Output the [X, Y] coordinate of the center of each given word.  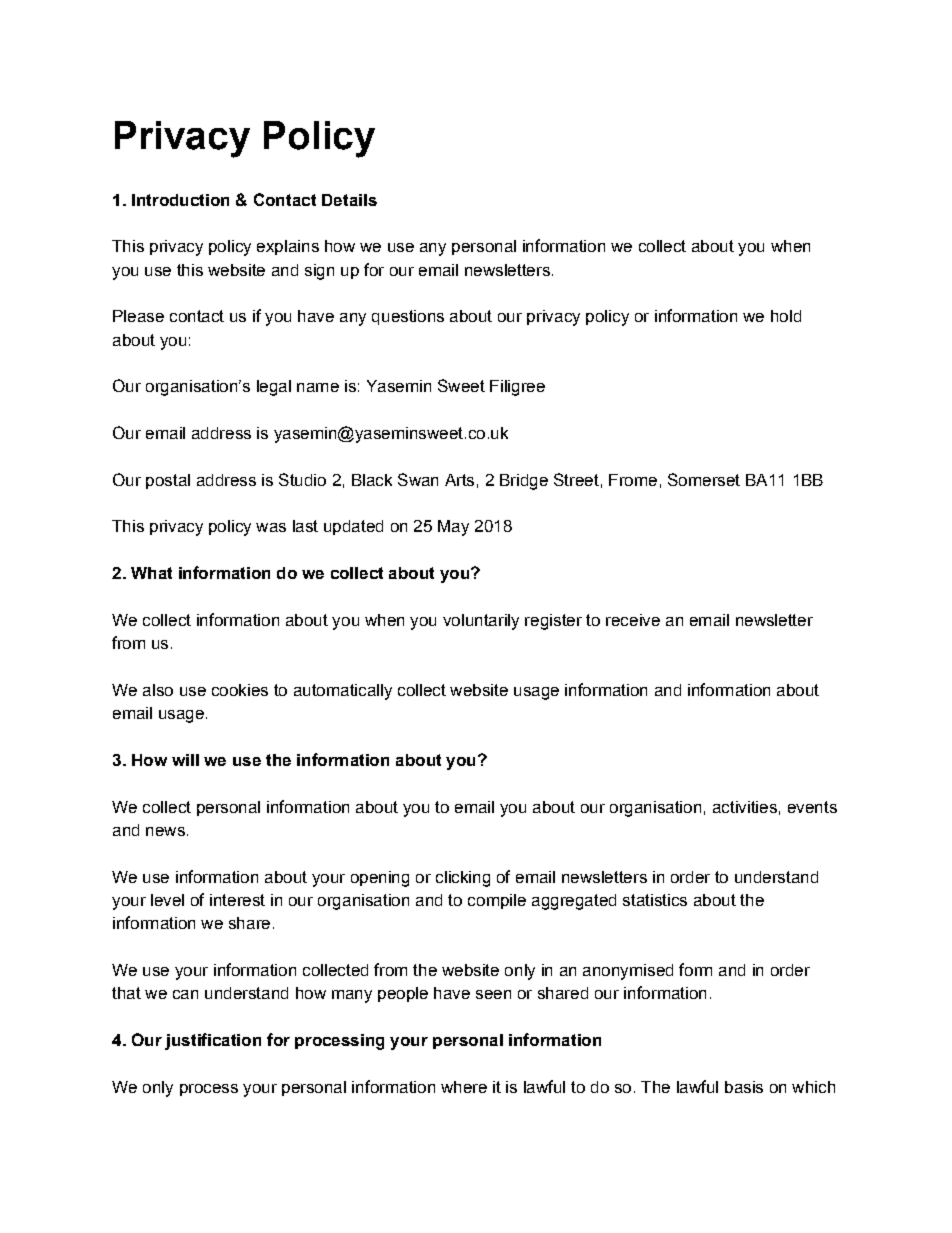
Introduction [180, 200]
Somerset [704, 479]
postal [168, 481]
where [464, 1087]
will [185, 760]
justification [213, 1041]
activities [745, 807]
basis [744, 1087]
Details [349, 200]
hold [786, 316]
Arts [459, 480]
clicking [463, 879]
